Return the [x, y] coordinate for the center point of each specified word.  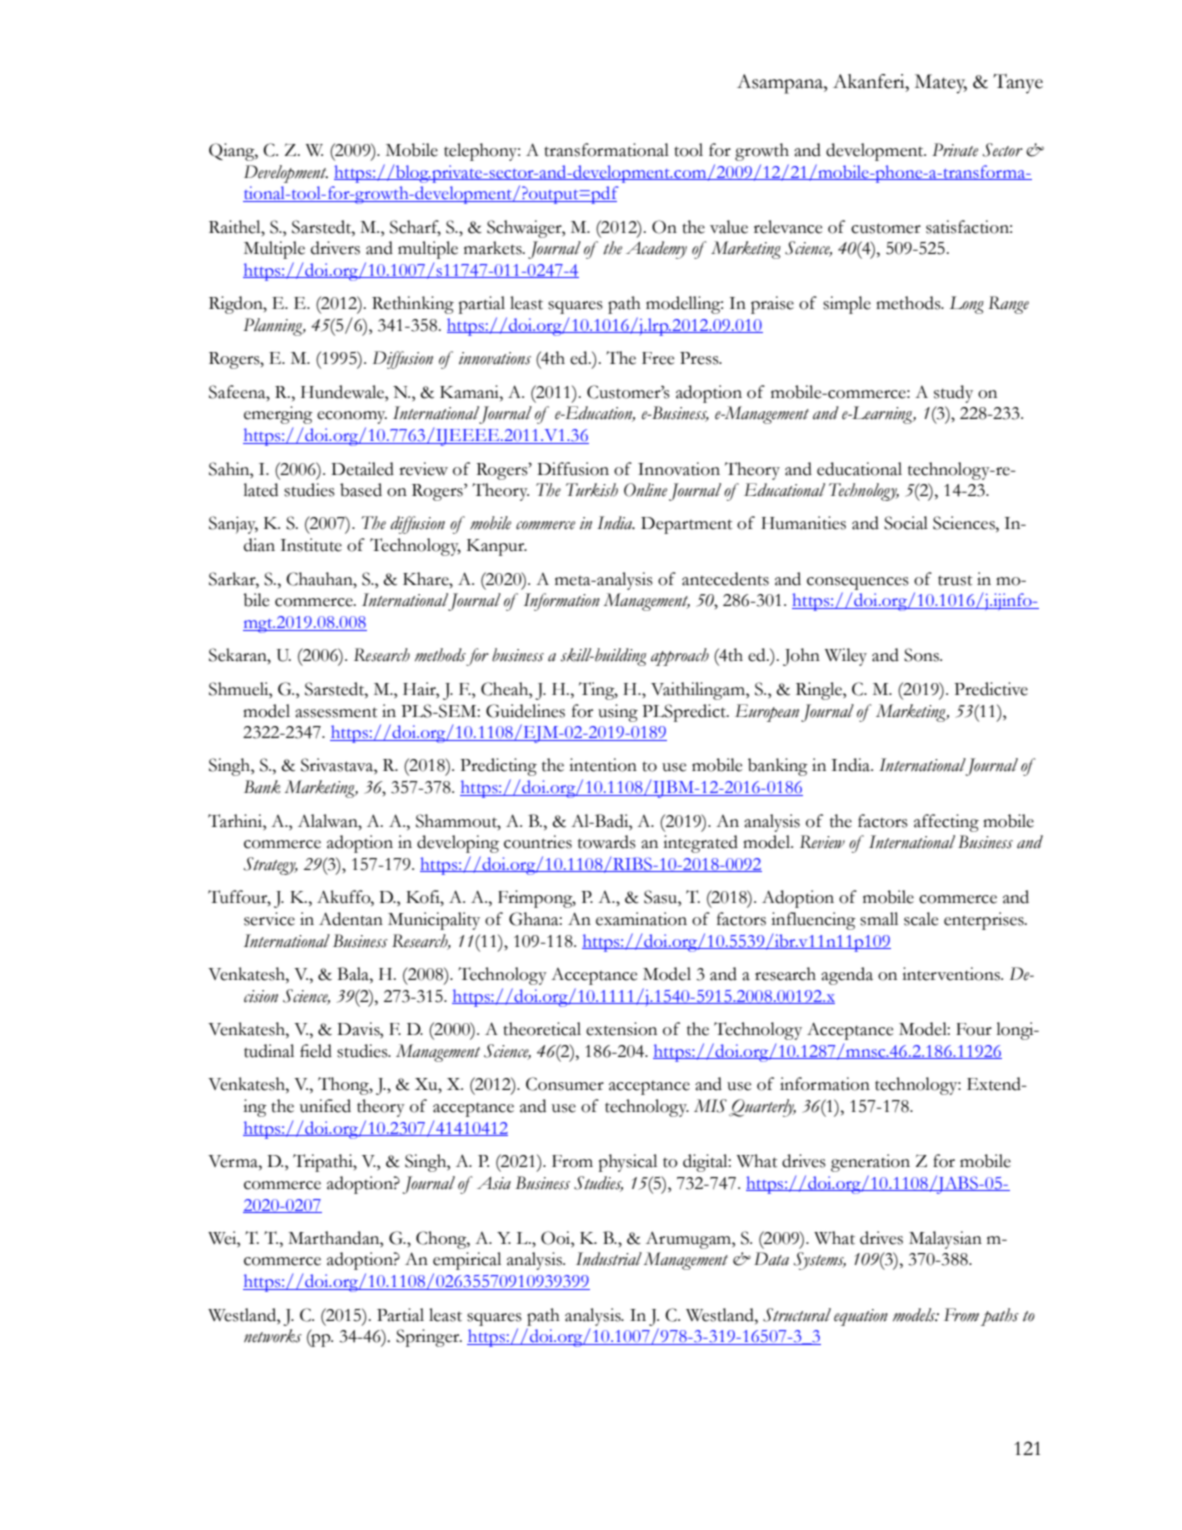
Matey [941, 84]
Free [658, 358]
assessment [336, 712]
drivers [335, 248]
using [618, 713]
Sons [922, 655]
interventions [952, 974]
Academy [656, 250]
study [953, 394]
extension [621, 1029]
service [269, 919]
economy [352, 417]
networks [273, 1336]
